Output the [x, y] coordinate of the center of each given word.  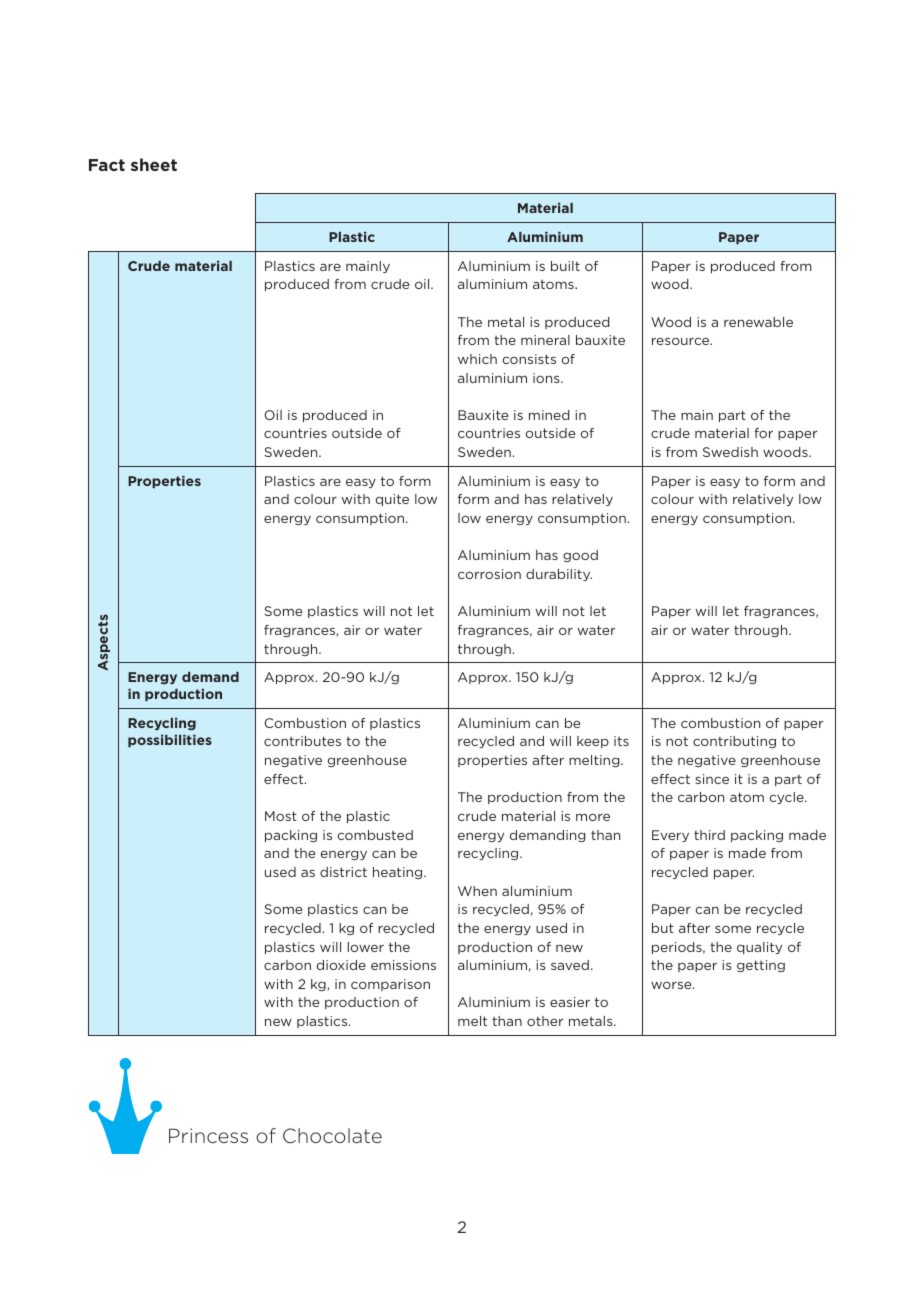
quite [392, 500]
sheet [154, 164]
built [565, 266]
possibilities [170, 741]
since [712, 779]
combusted [375, 835]
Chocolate [332, 1135]
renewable [758, 322]
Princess [208, 1135]
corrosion [489, 574]
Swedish [730, 452]
